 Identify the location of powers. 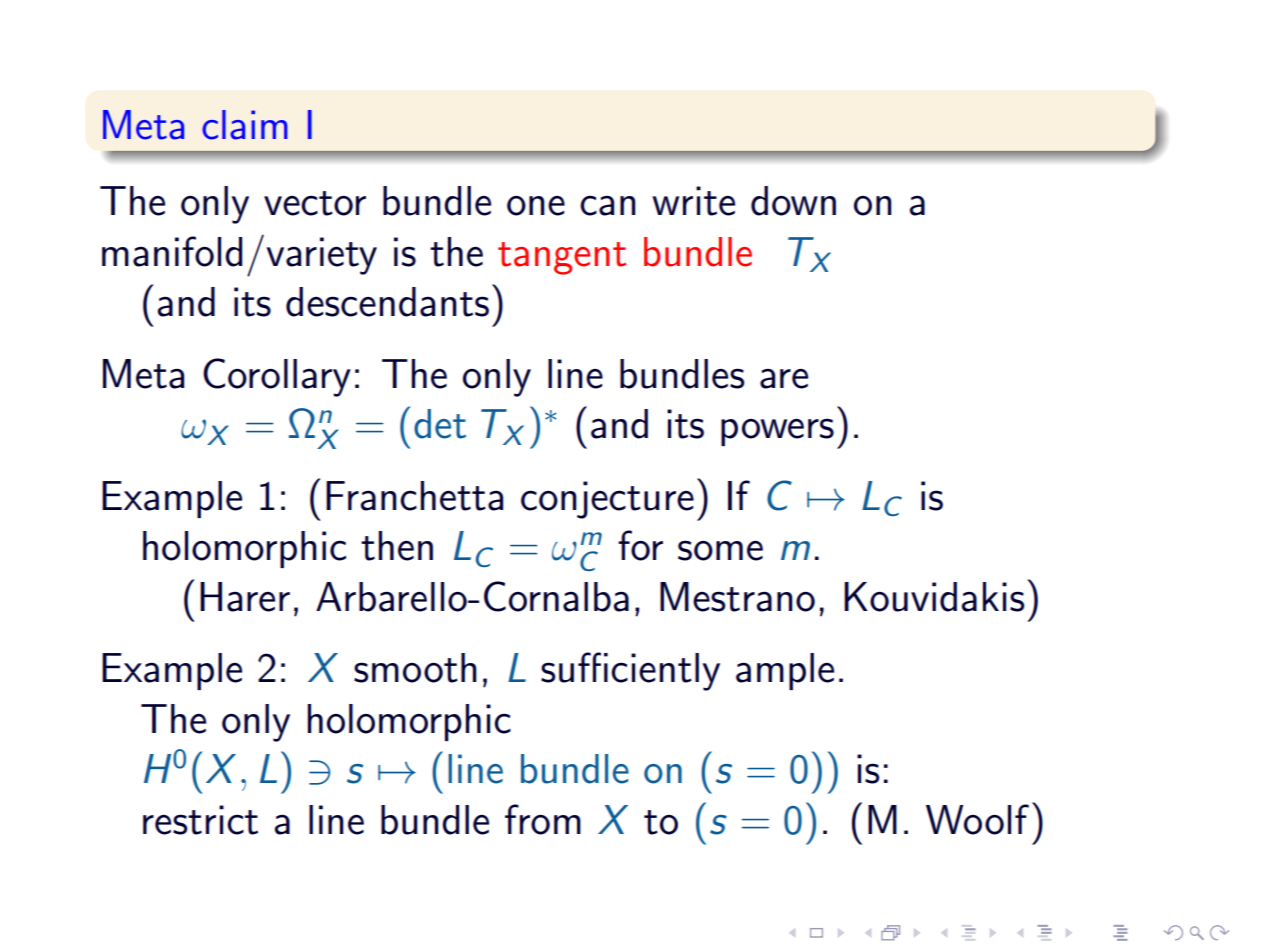
(777, 432).
